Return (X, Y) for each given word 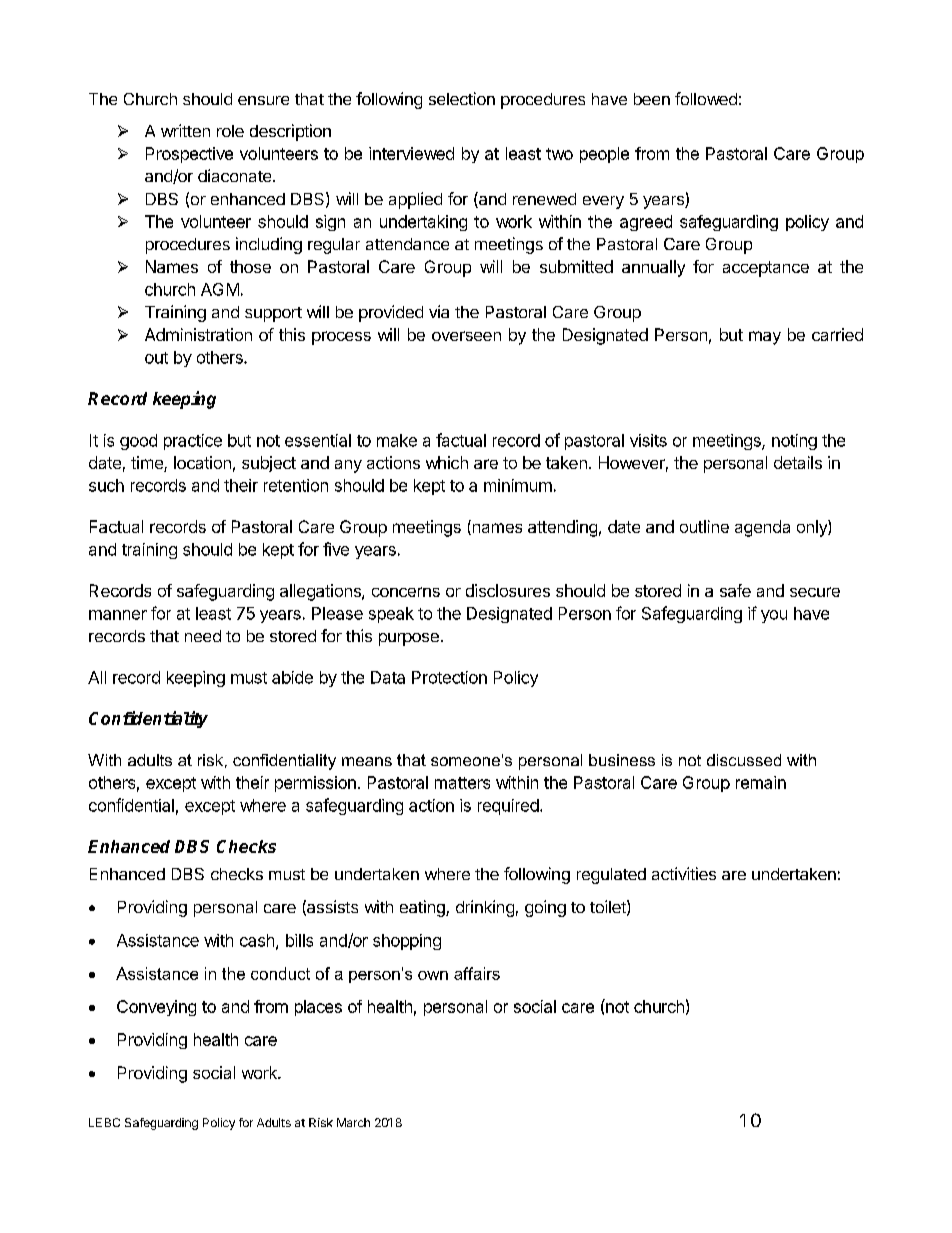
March (353, 1122)
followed (706, 98)
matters (462, 783)
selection (462, 98)
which (447, 462)
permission (315, 784)
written (185, 130)
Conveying (156, 1008)
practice (193, 442)
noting (794, 442)
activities (684, 873)
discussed (744, 760)
